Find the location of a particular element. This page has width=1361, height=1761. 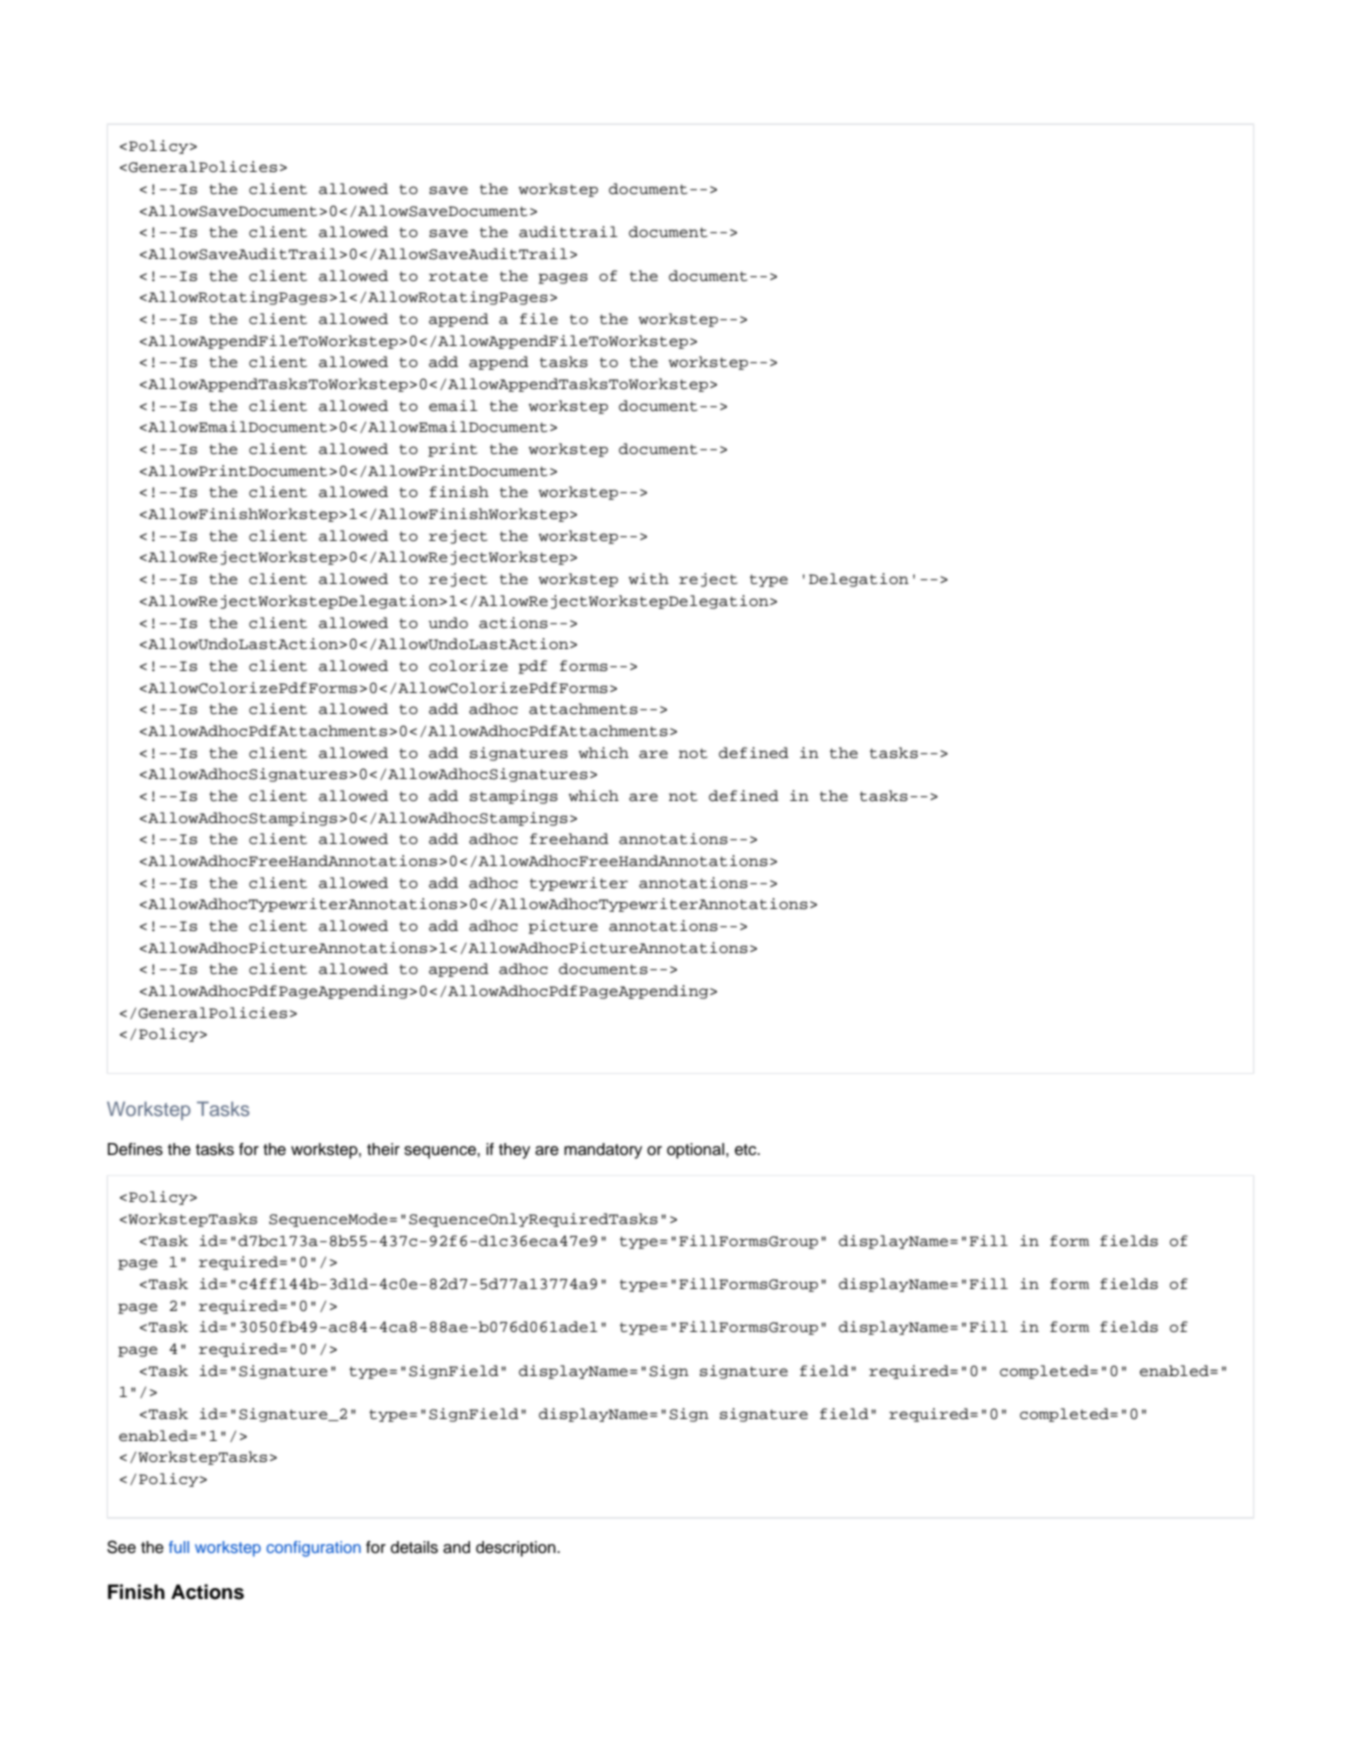

details is located at coordinates (414, 1547).
